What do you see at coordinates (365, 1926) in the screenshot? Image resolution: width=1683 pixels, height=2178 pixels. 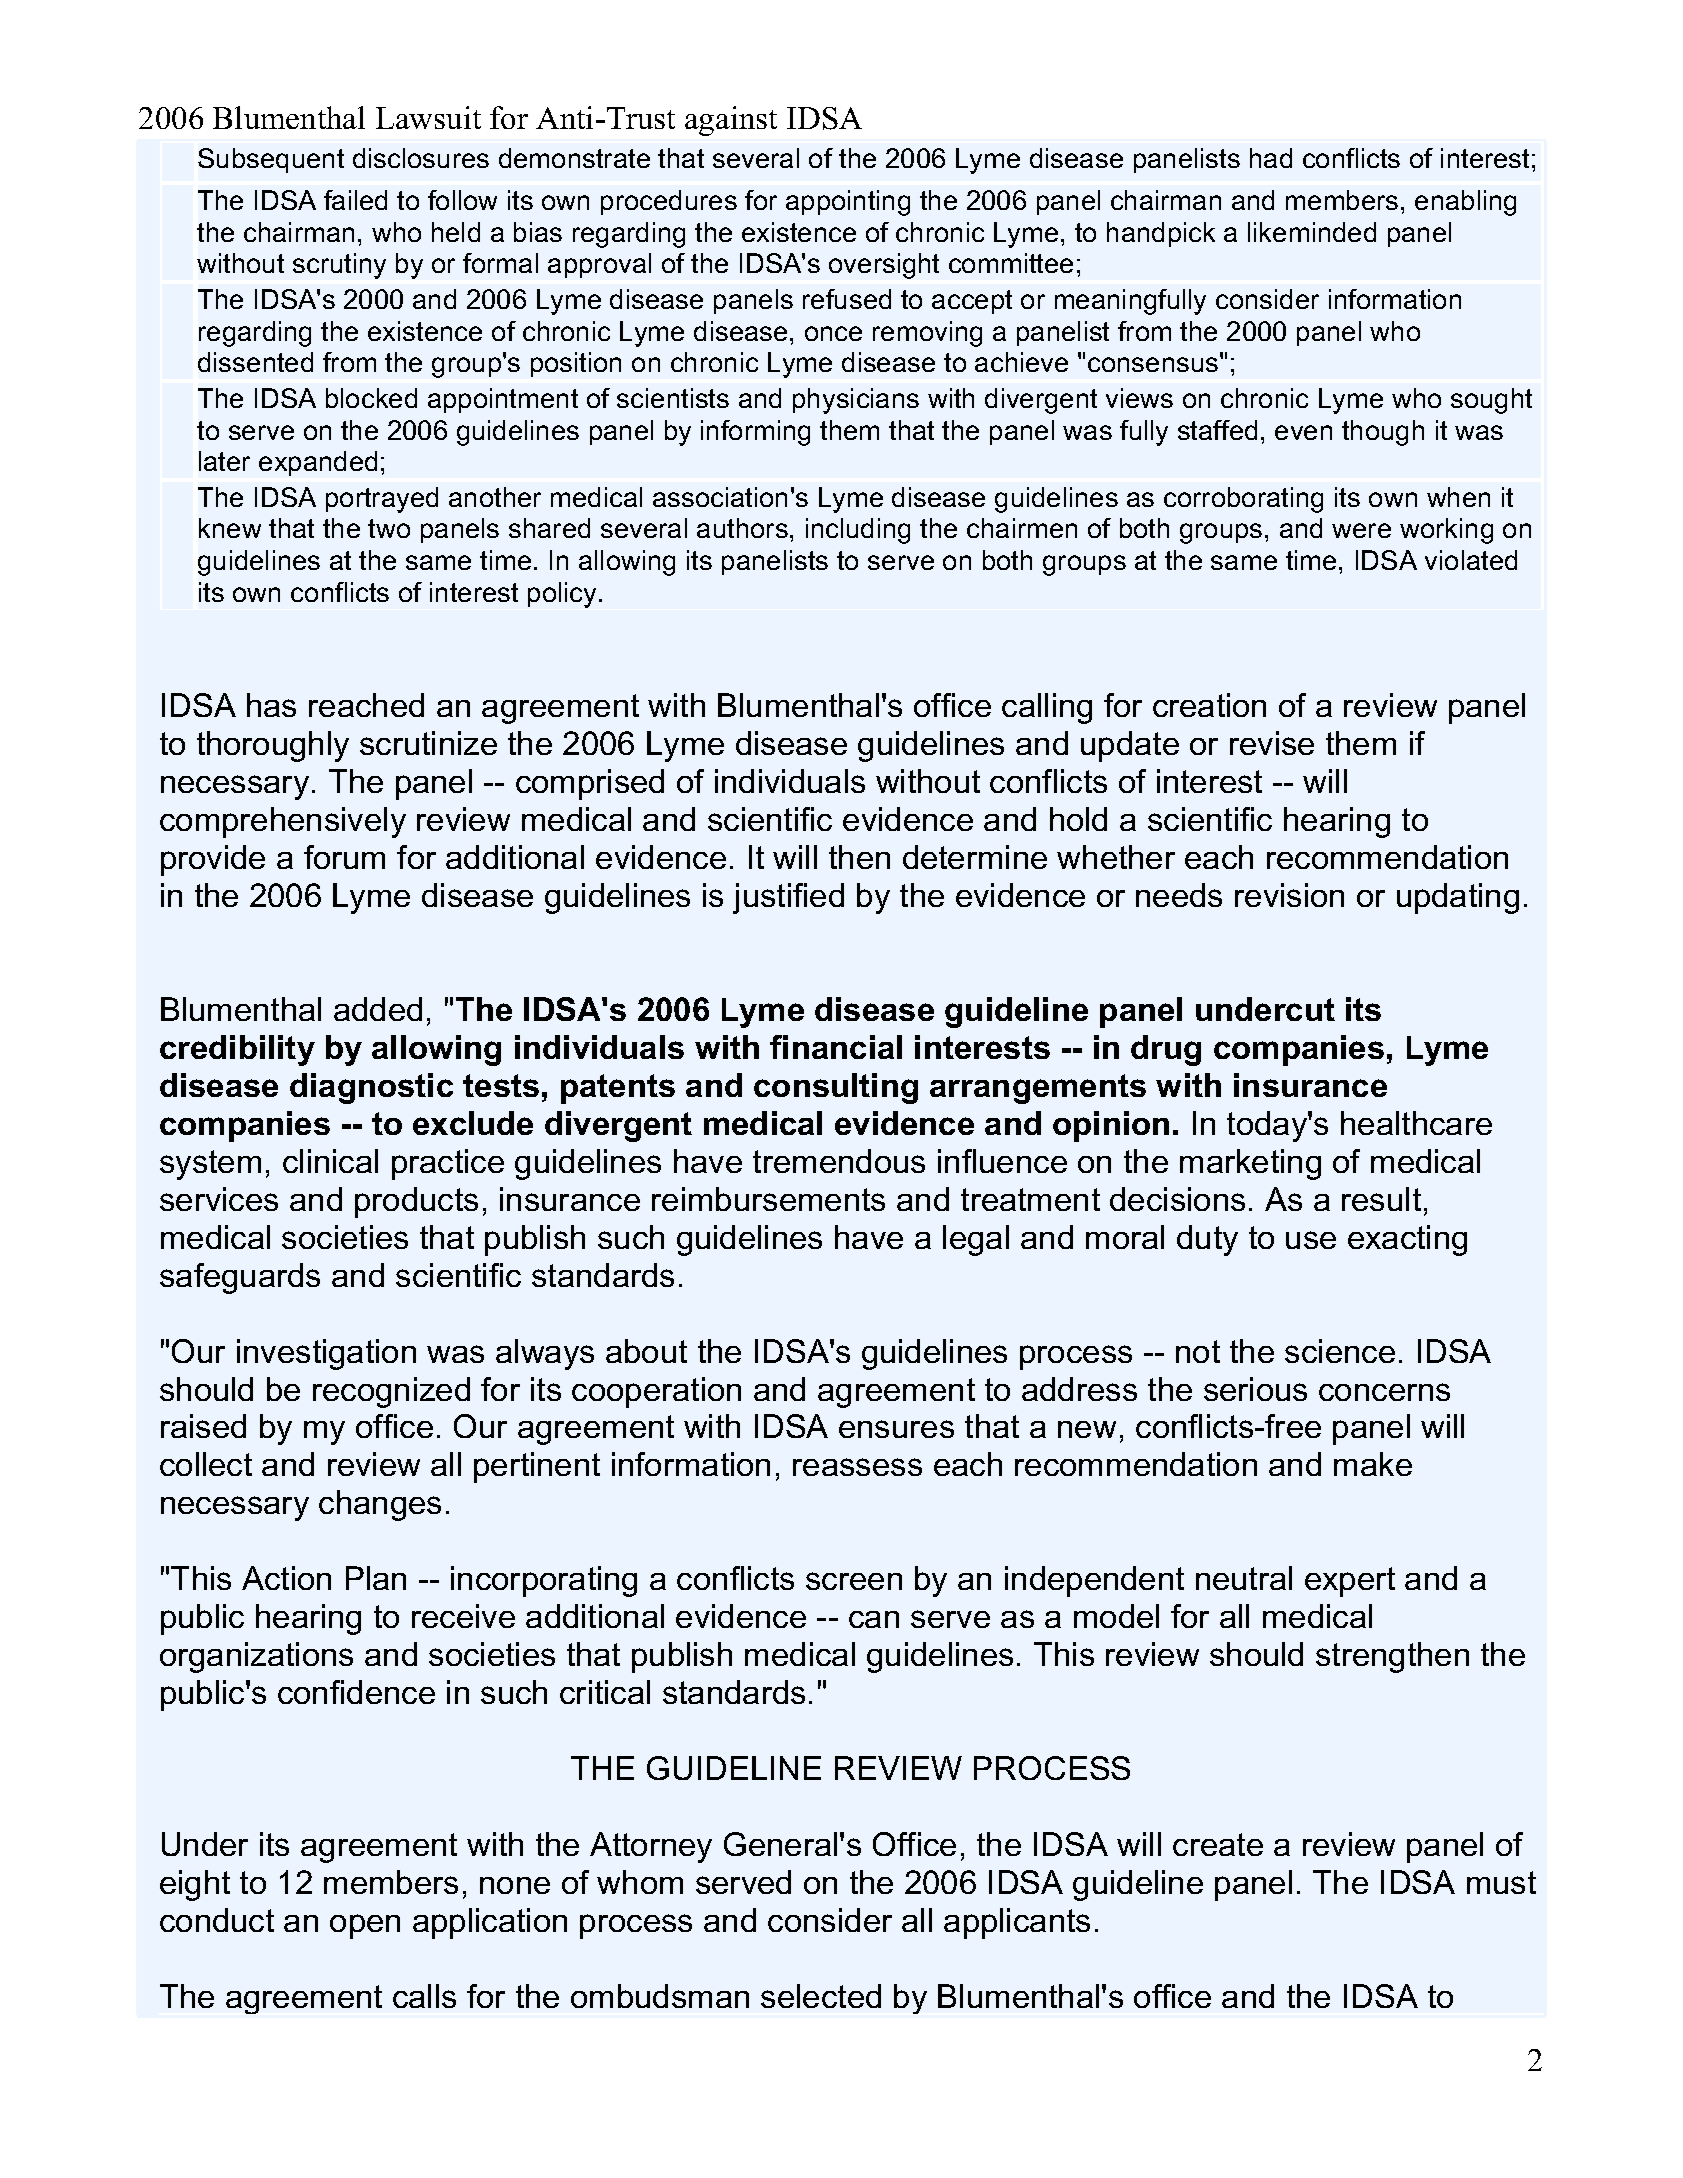 I see `open` at bounding box center [365, 1926].
